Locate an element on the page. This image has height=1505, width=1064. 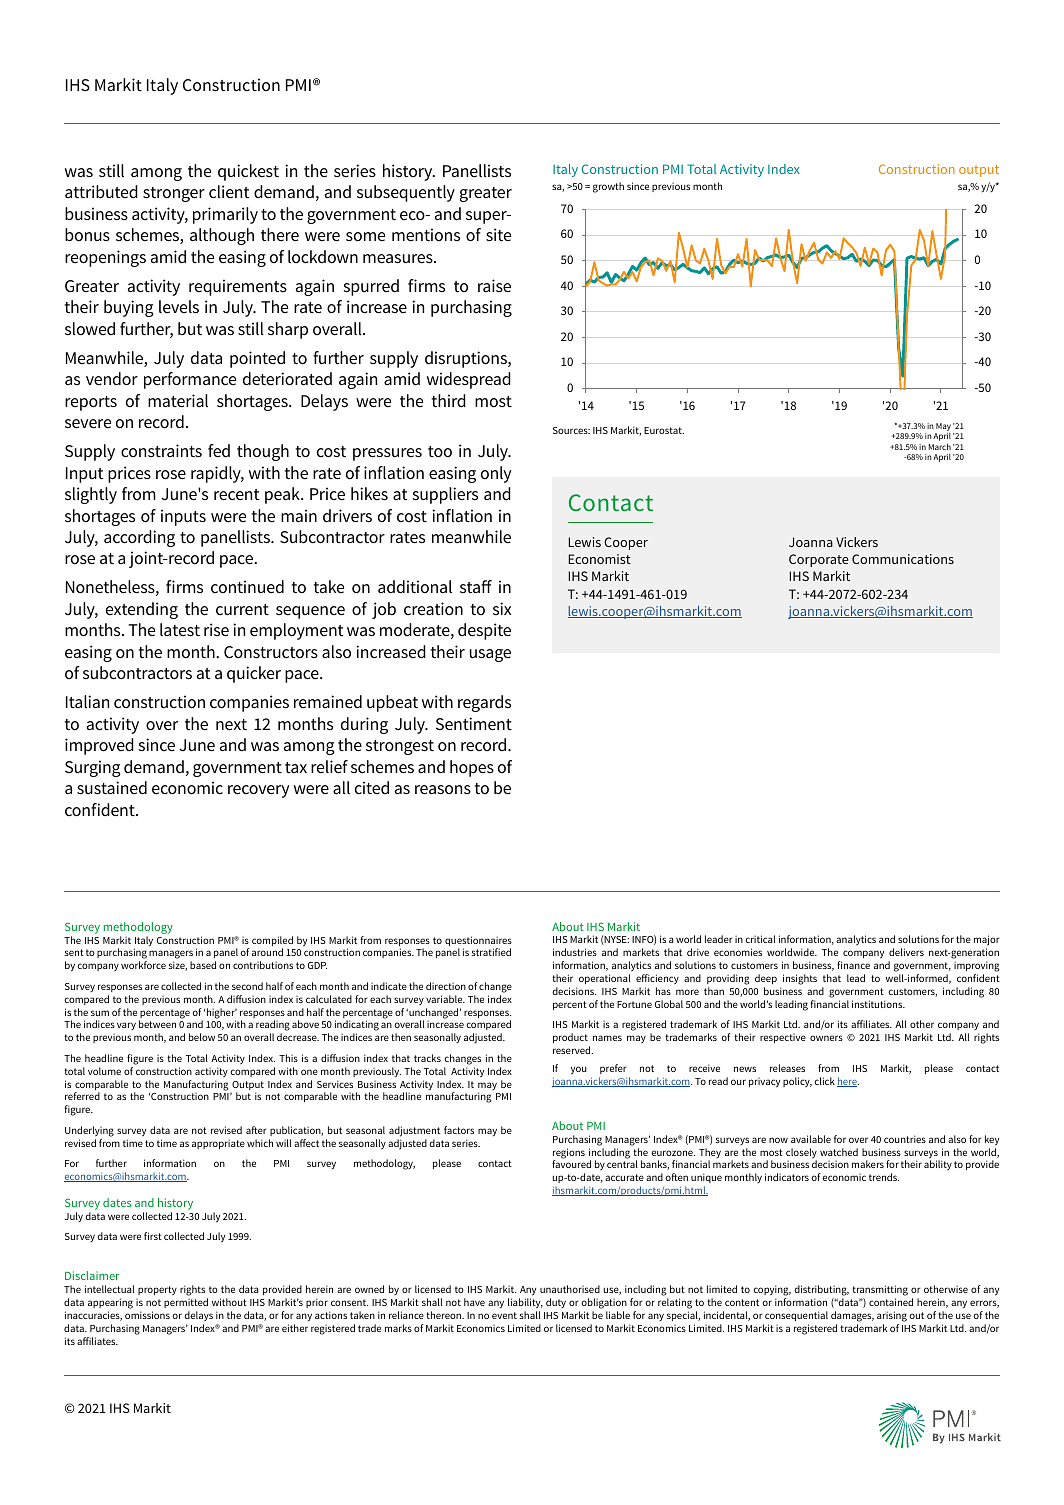
stronger is located at coordinates (174, 194).
